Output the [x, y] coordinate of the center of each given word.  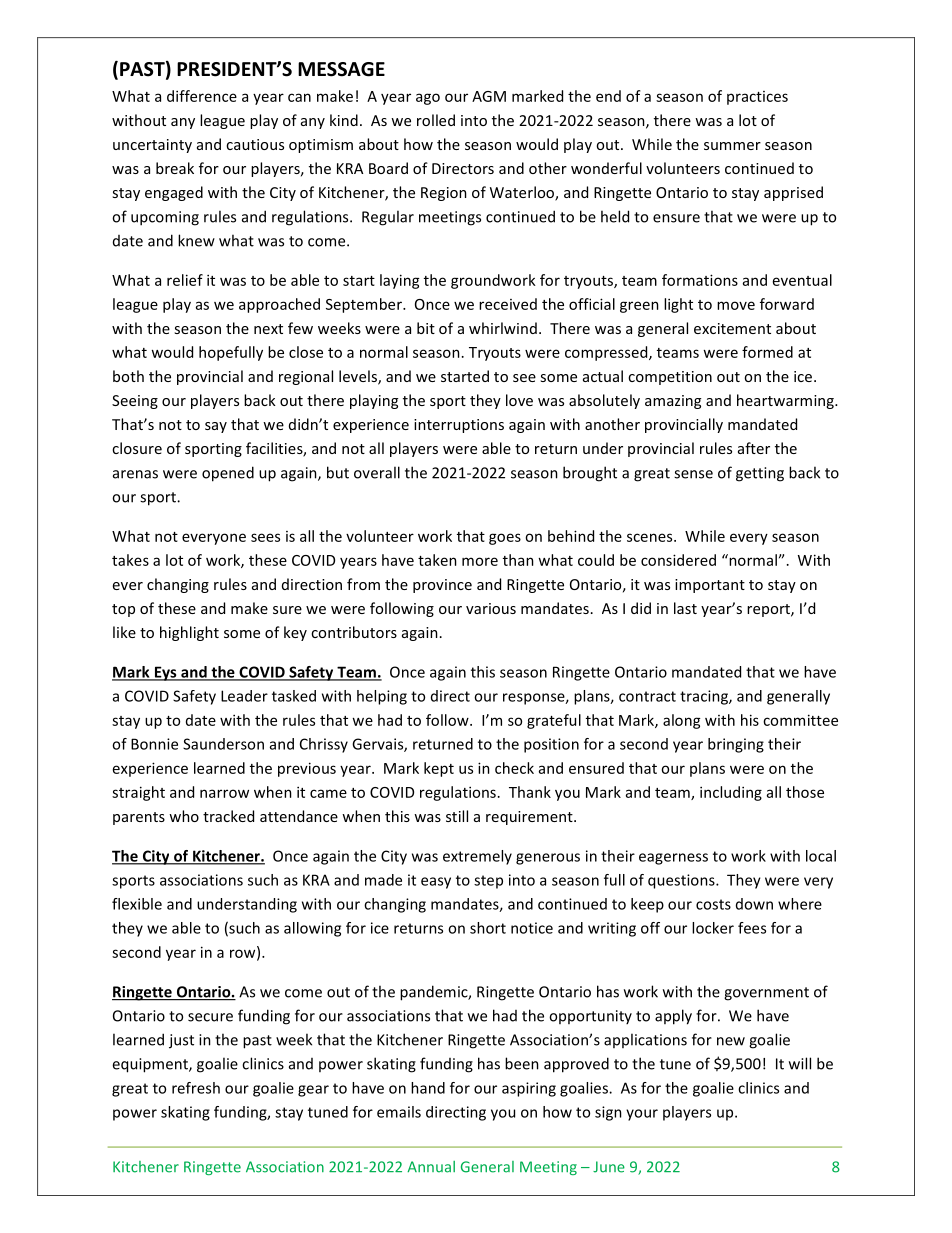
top [123, 610]
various [491, 608]
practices [757, 98]
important [710, 586]
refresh [196, 1088]
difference [202, 96]
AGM [489, 96]
